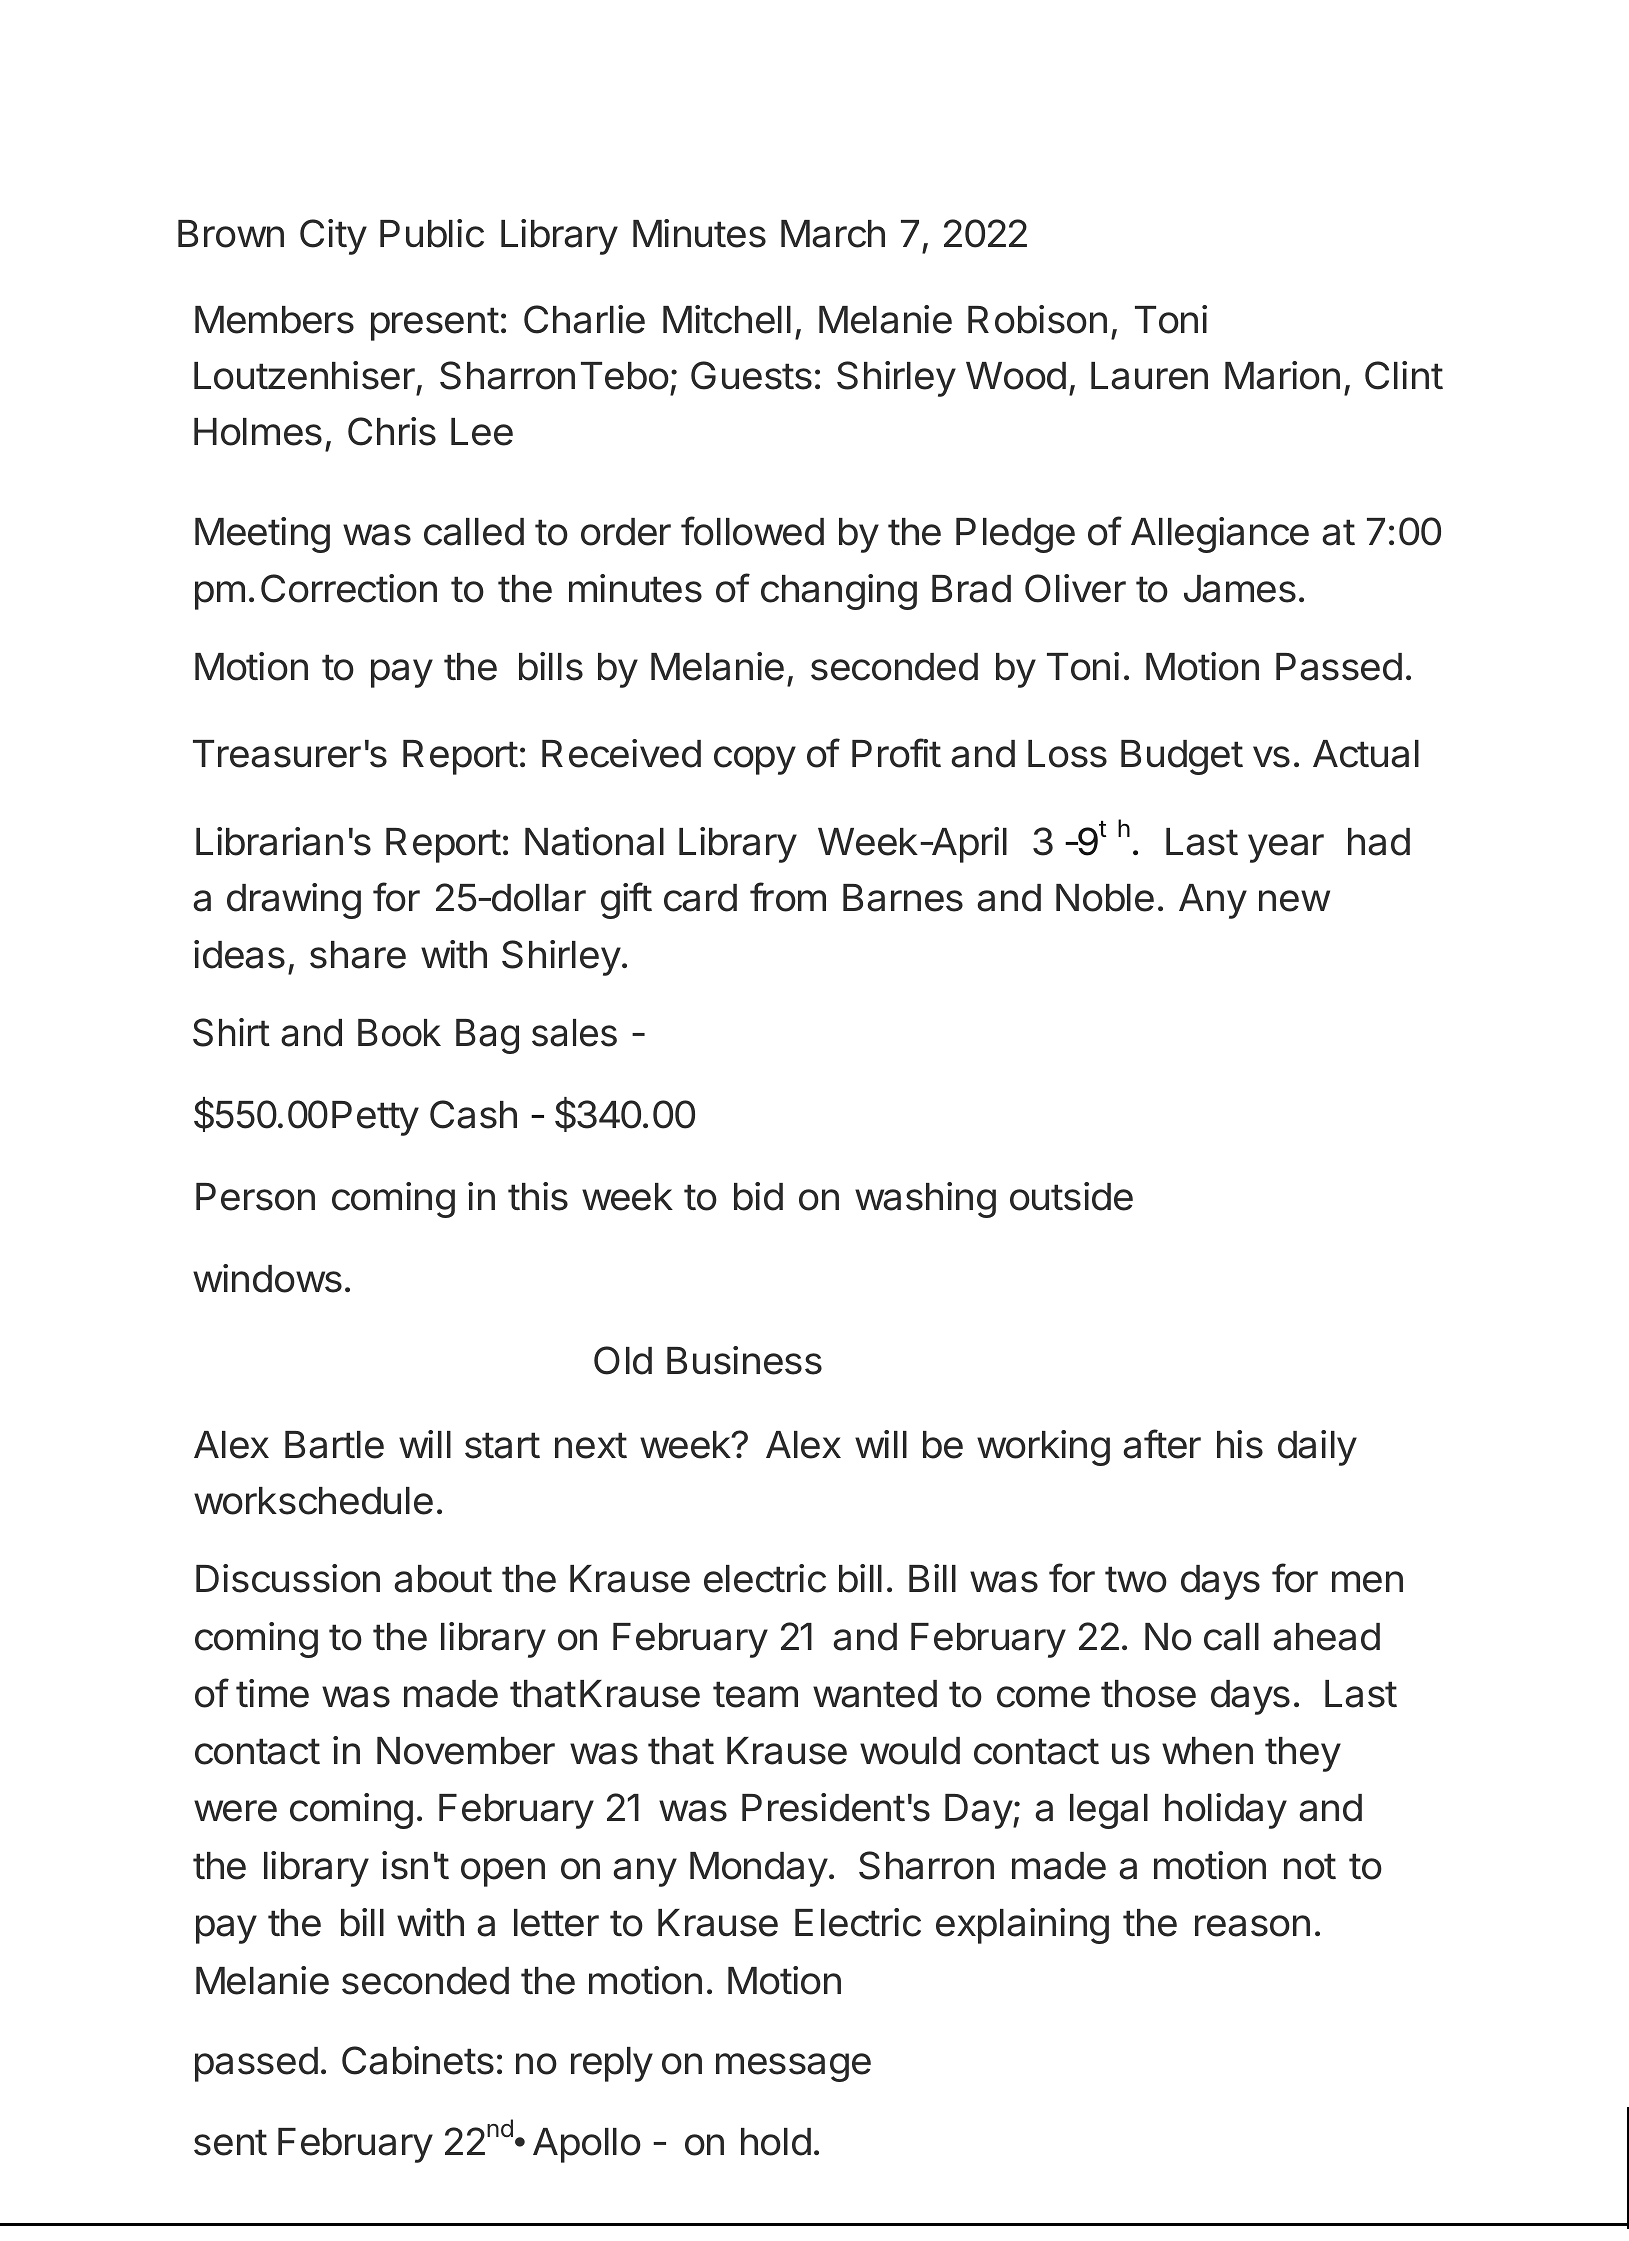  I want to click on reply, so click(612, 2064).
